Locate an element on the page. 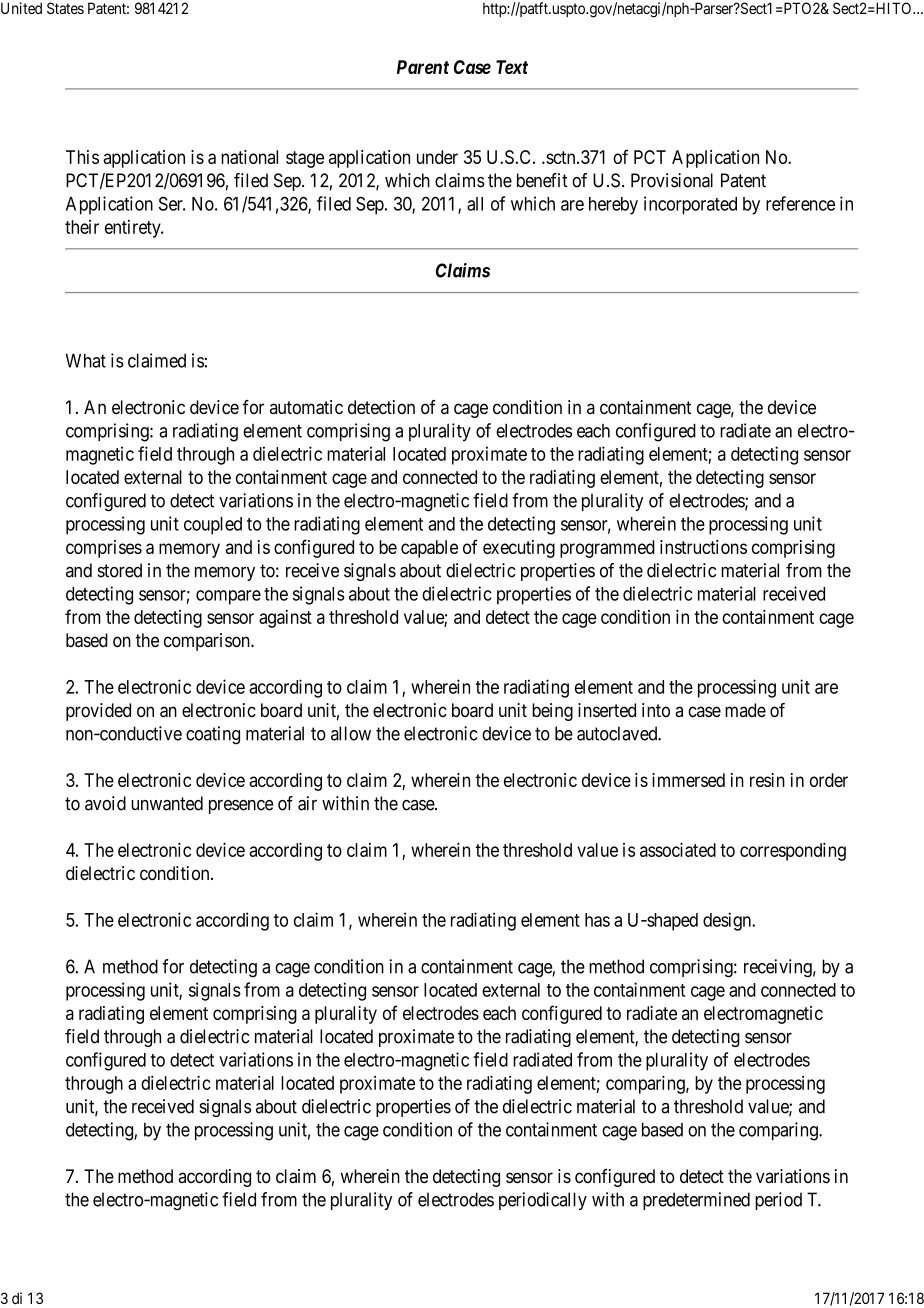 This page has height=1308, width=924. allow is located at coordinates (351, 733).
